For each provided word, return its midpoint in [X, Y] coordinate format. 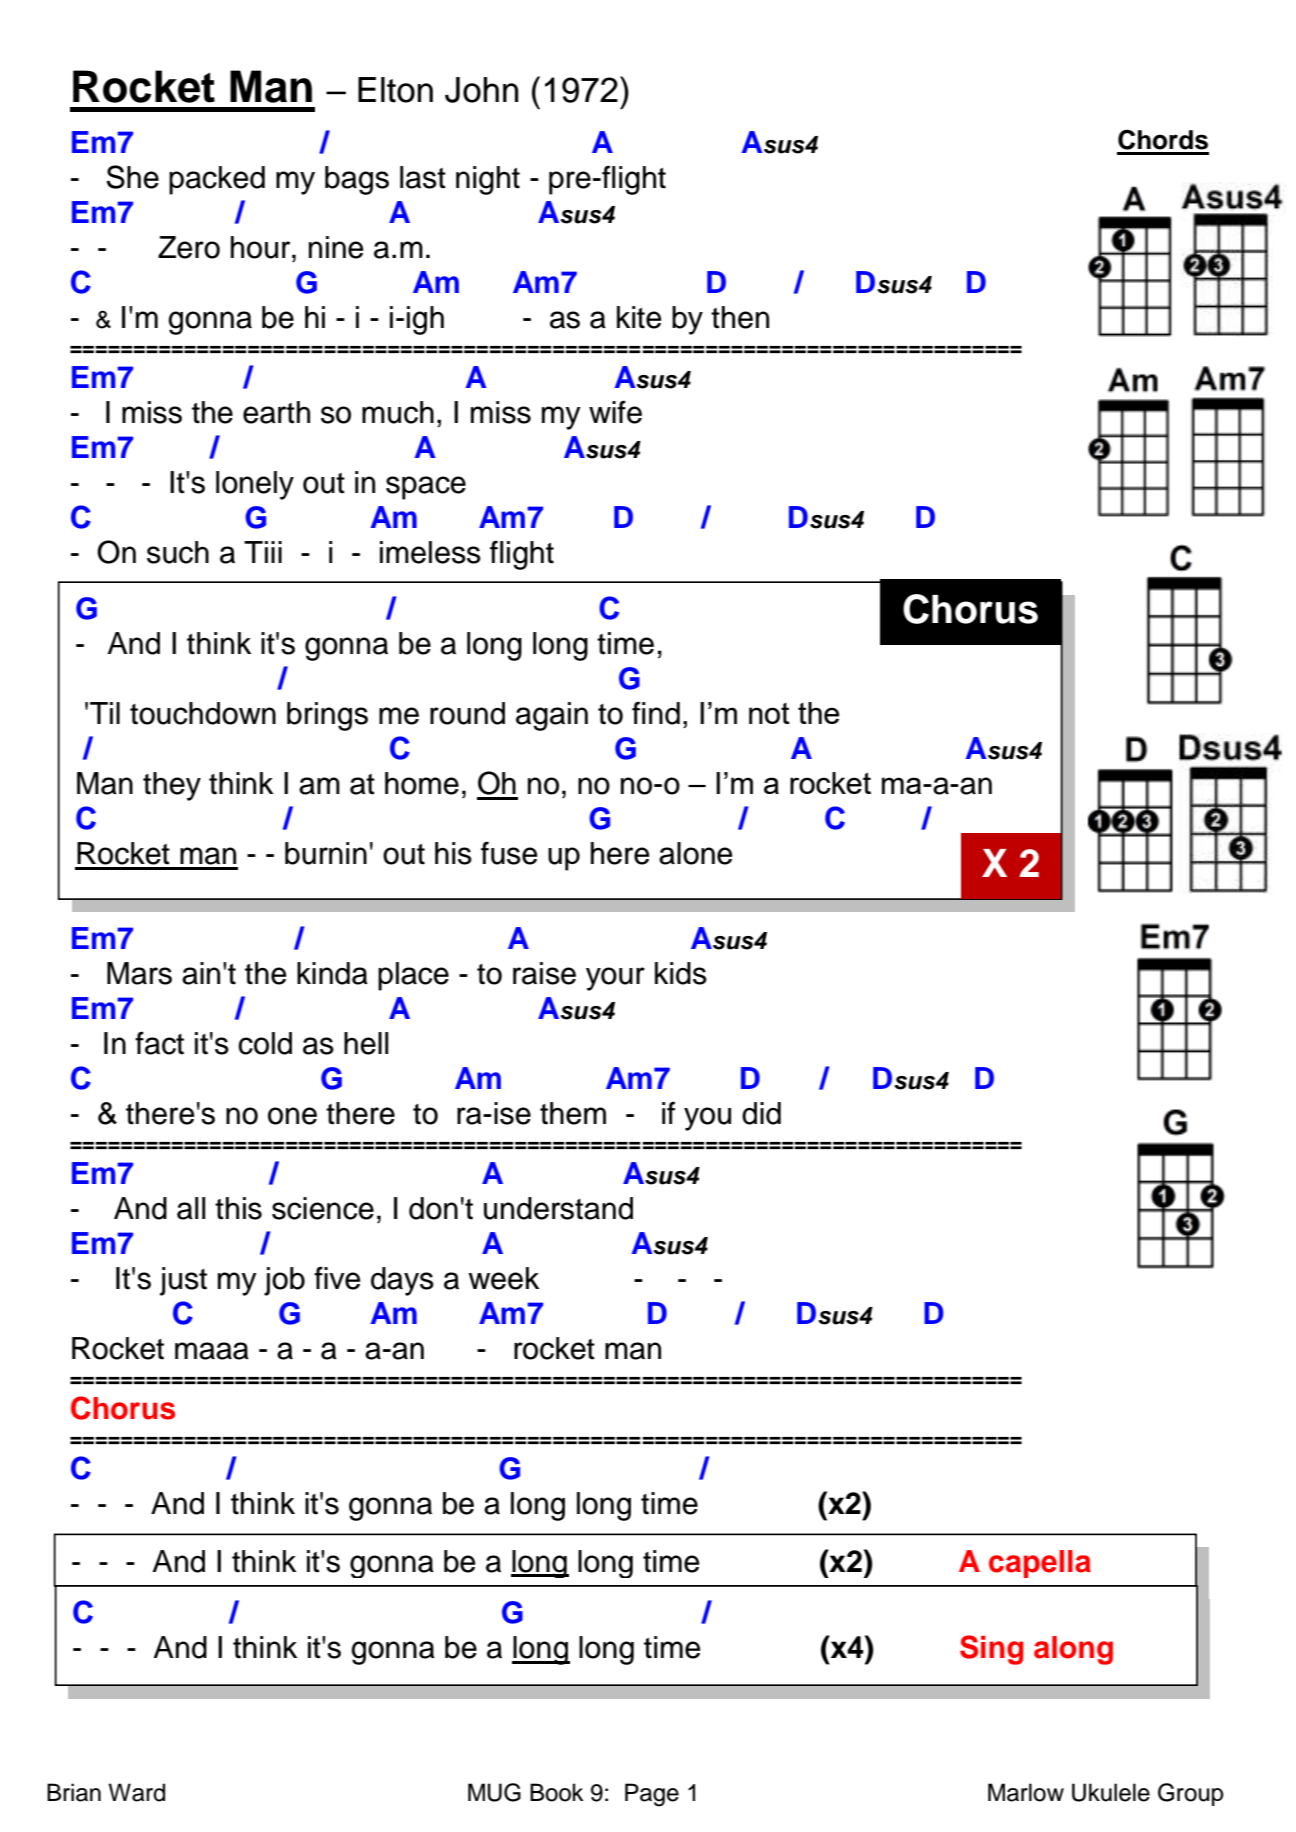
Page [652, 1795]
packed [217, 180]
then [740, 317]
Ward [136, 1792]
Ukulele [1111, 1792]
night [488, 180]
